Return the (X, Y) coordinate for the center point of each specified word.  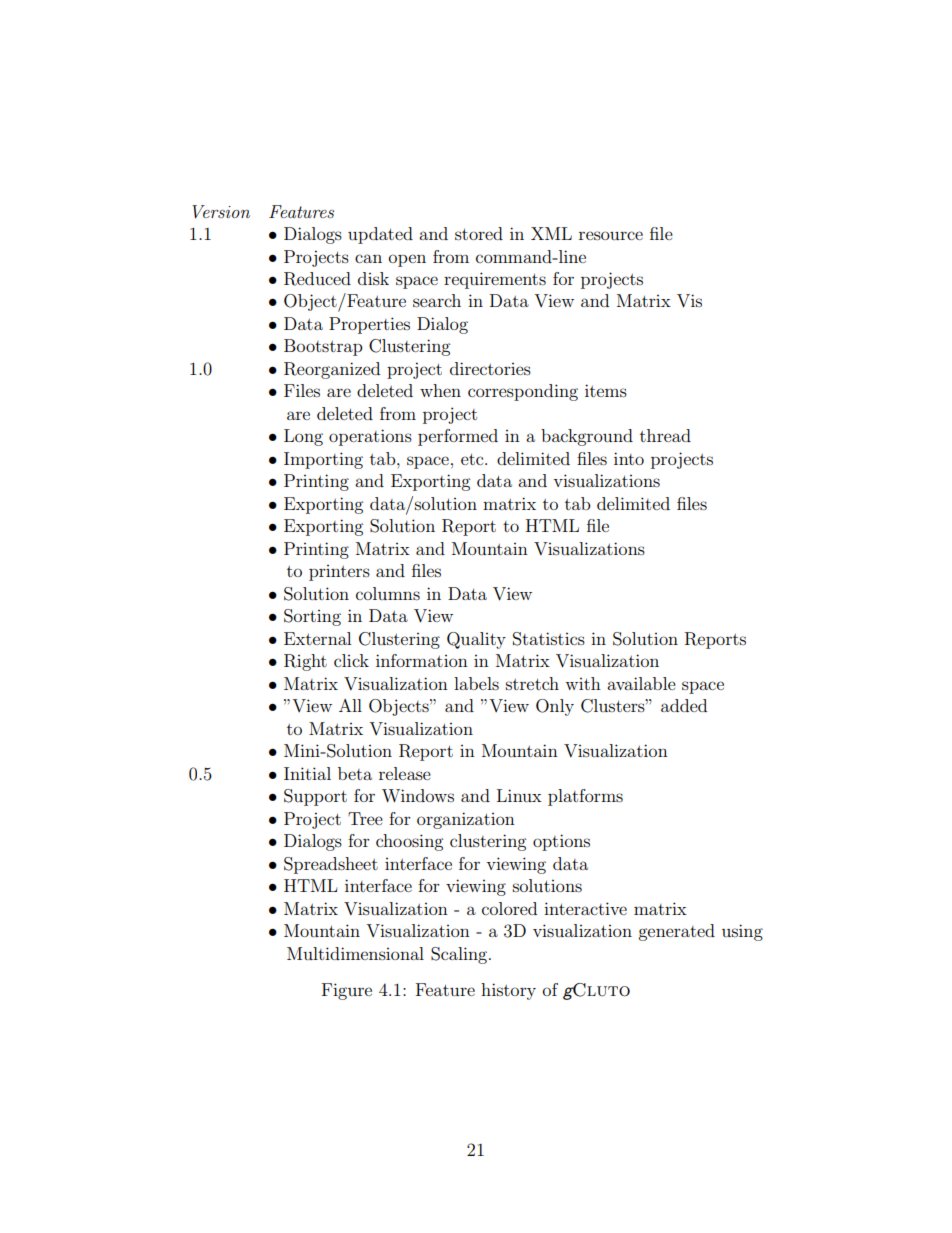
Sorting (312, 617)
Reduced (317, 279)
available (641, 683)
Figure (347, 991)
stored (479, 233)
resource (611, 235)
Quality (476, 640)
